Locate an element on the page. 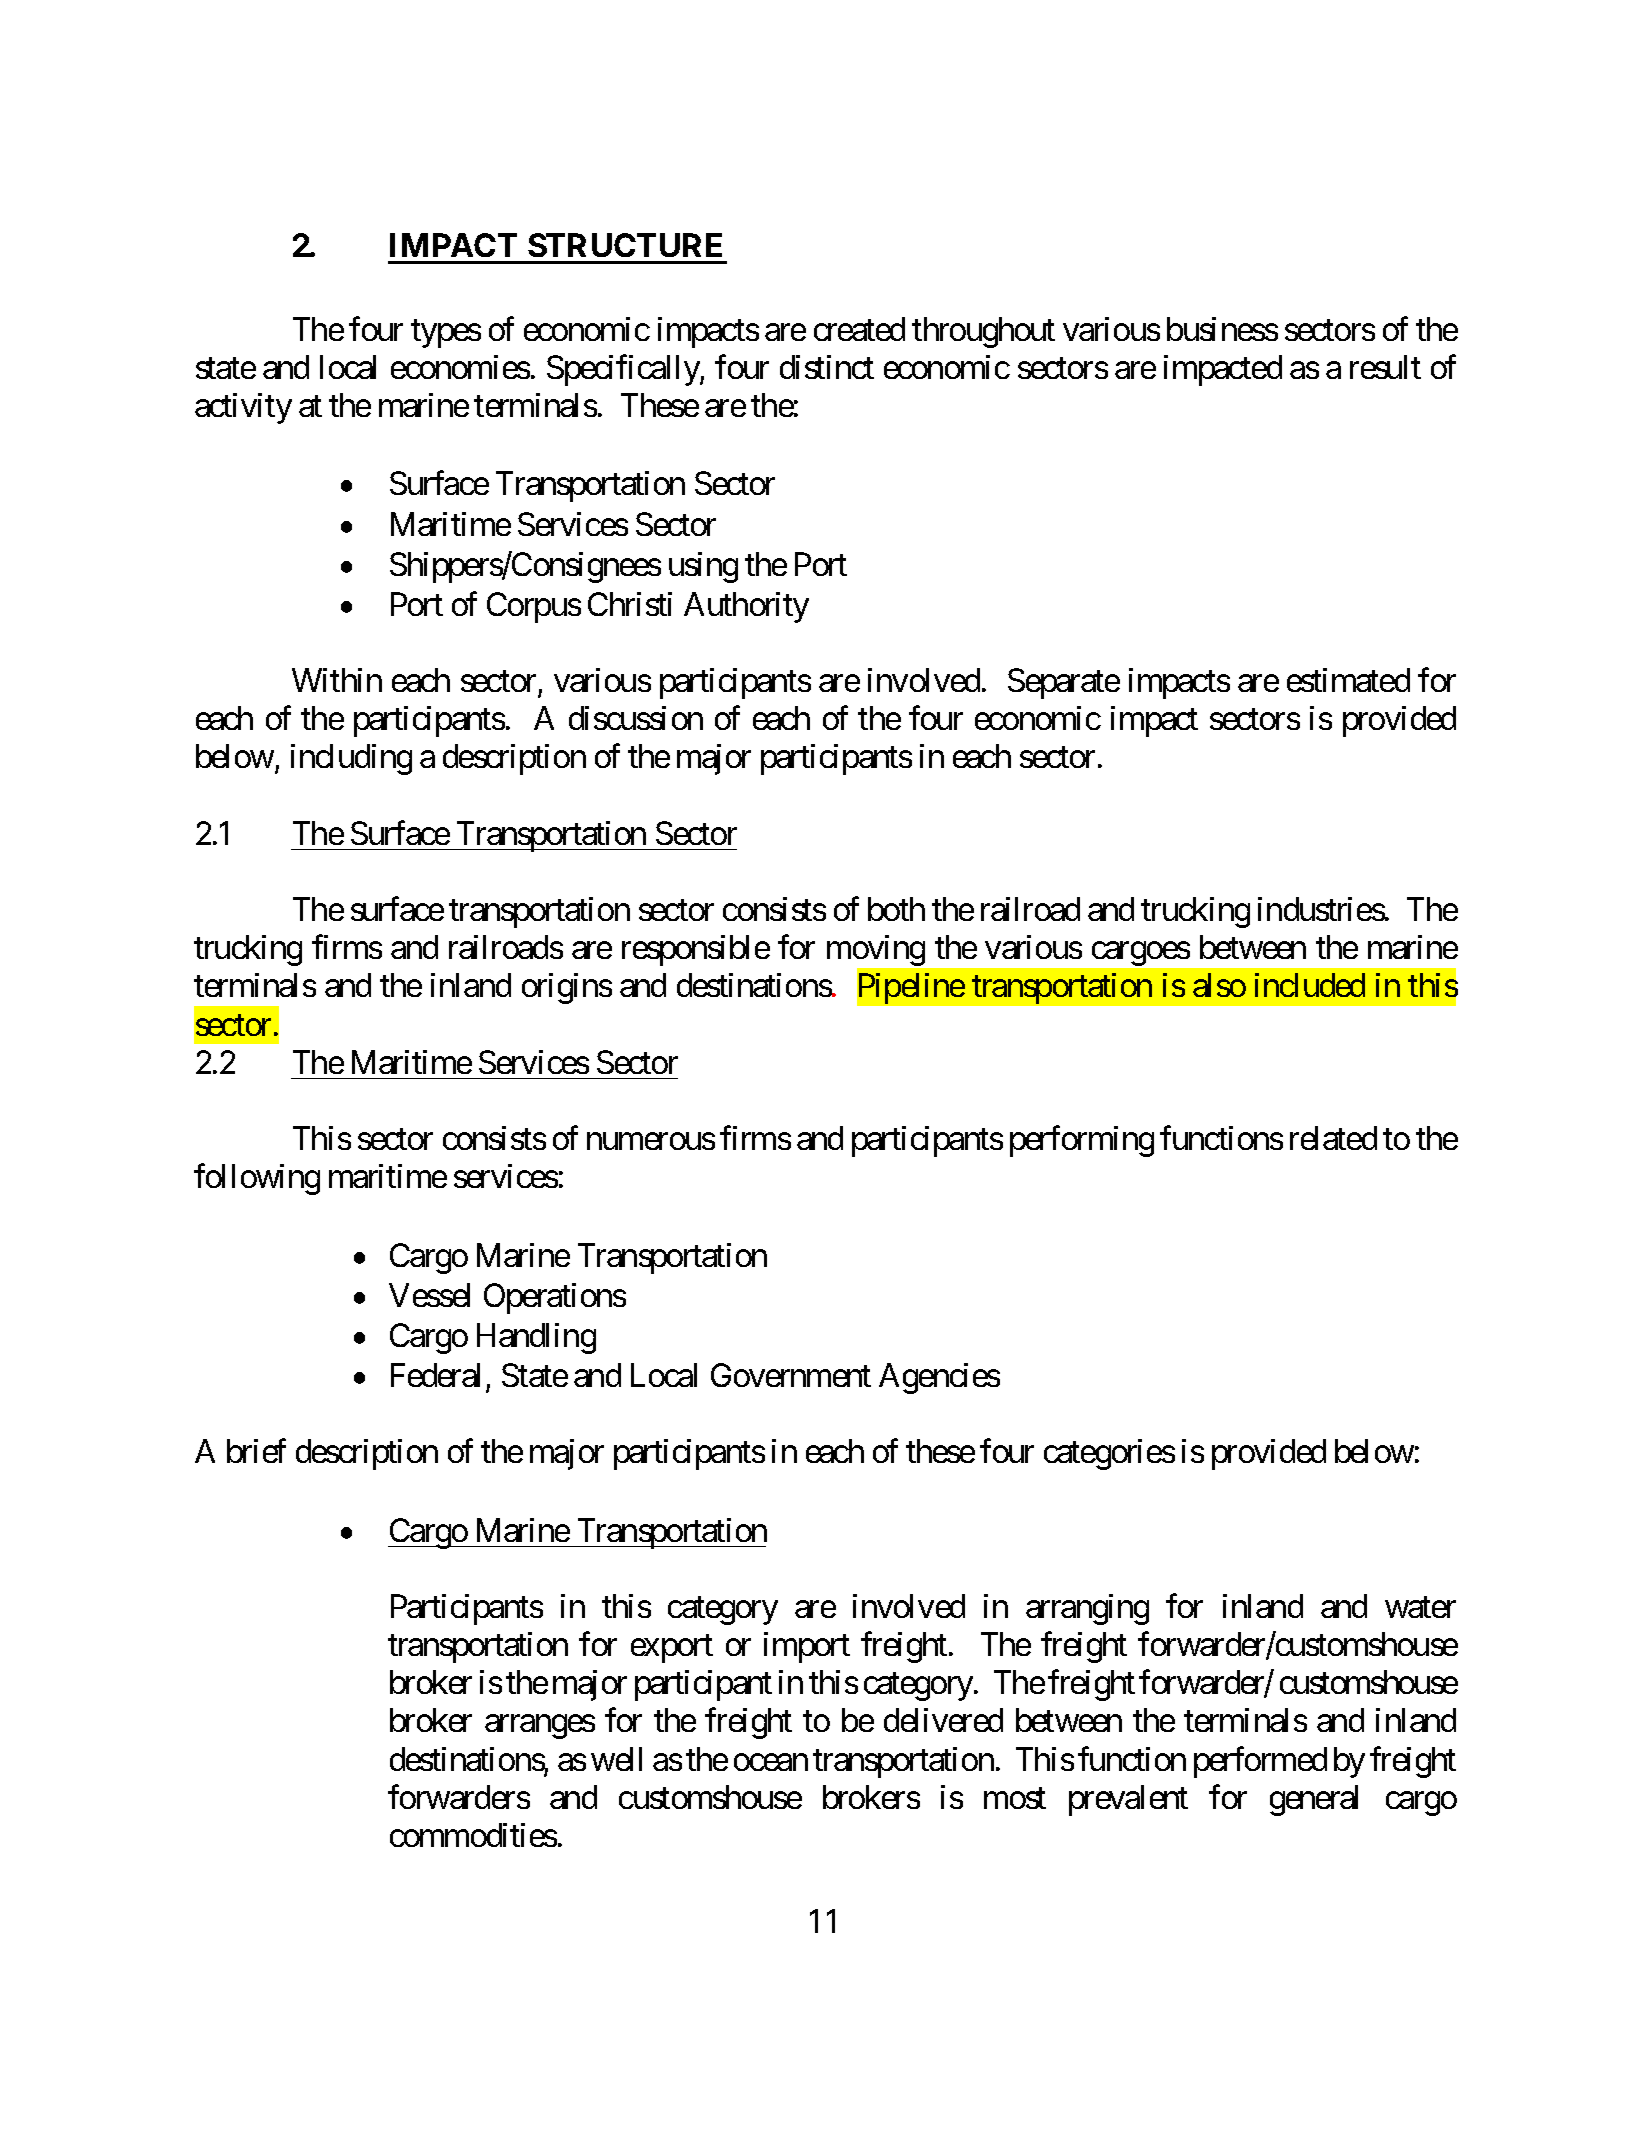 This document has width=1650, height=2135. related is located at coordinates (1333, 1138).
